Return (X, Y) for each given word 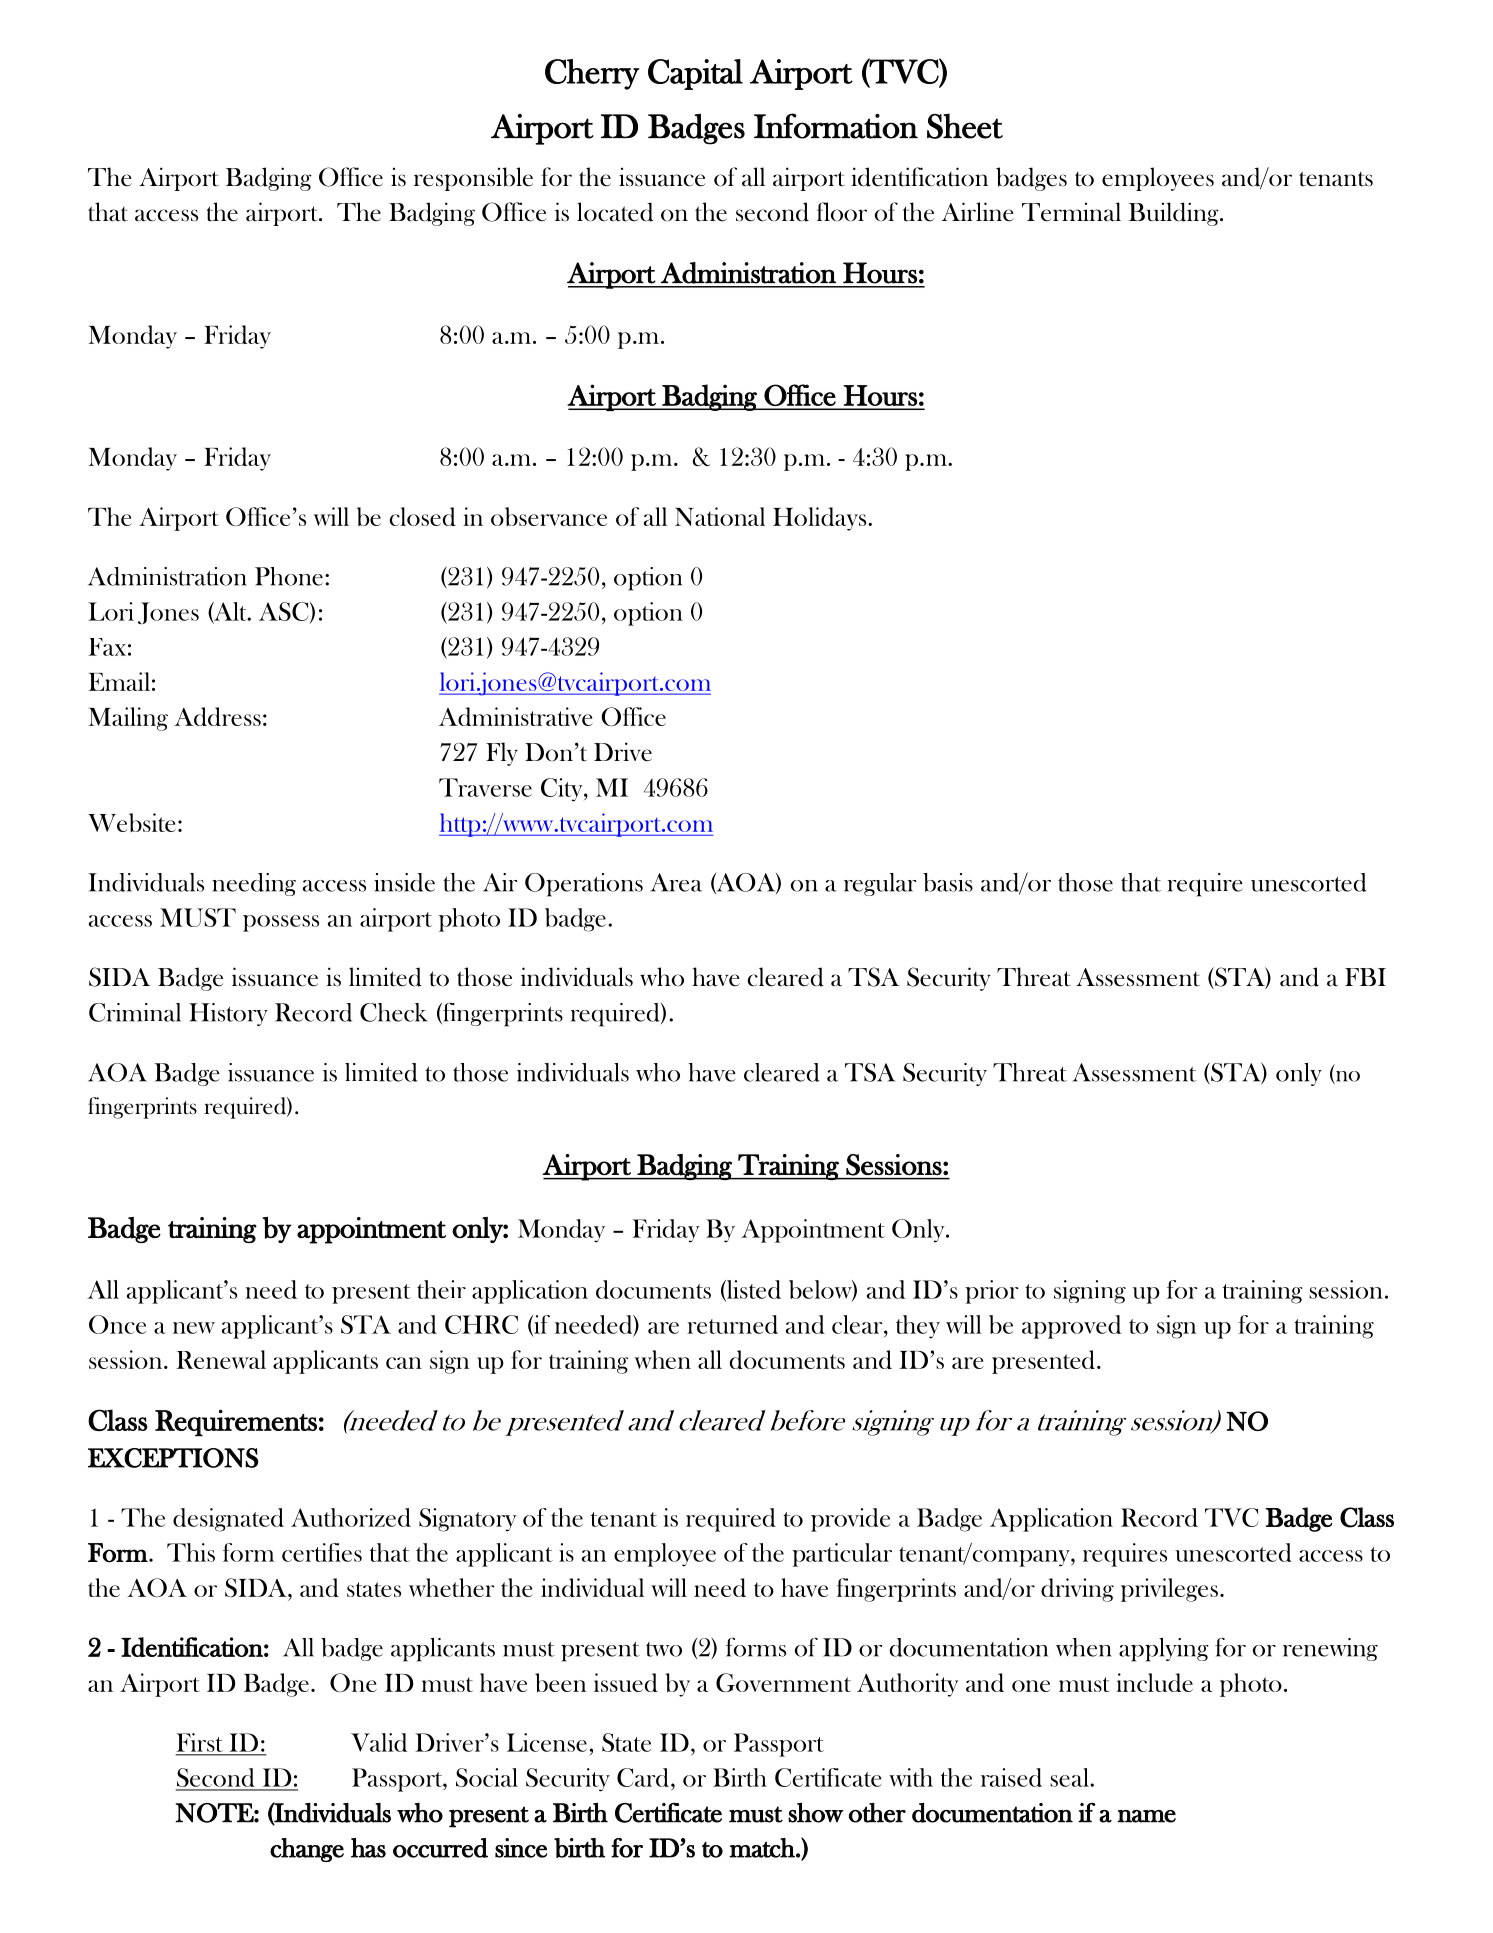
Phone (289, 576)
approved (1071, 1327)
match (763, 1848)
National (720, 516)
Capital (695, 74)
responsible (473, 179)
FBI (1365, 977)
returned (732, 1324)
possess (281, 923)
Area (676, 882)
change (307, 1850)
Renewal (221, 1359)
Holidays (821, 519)
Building (1175, 214)
